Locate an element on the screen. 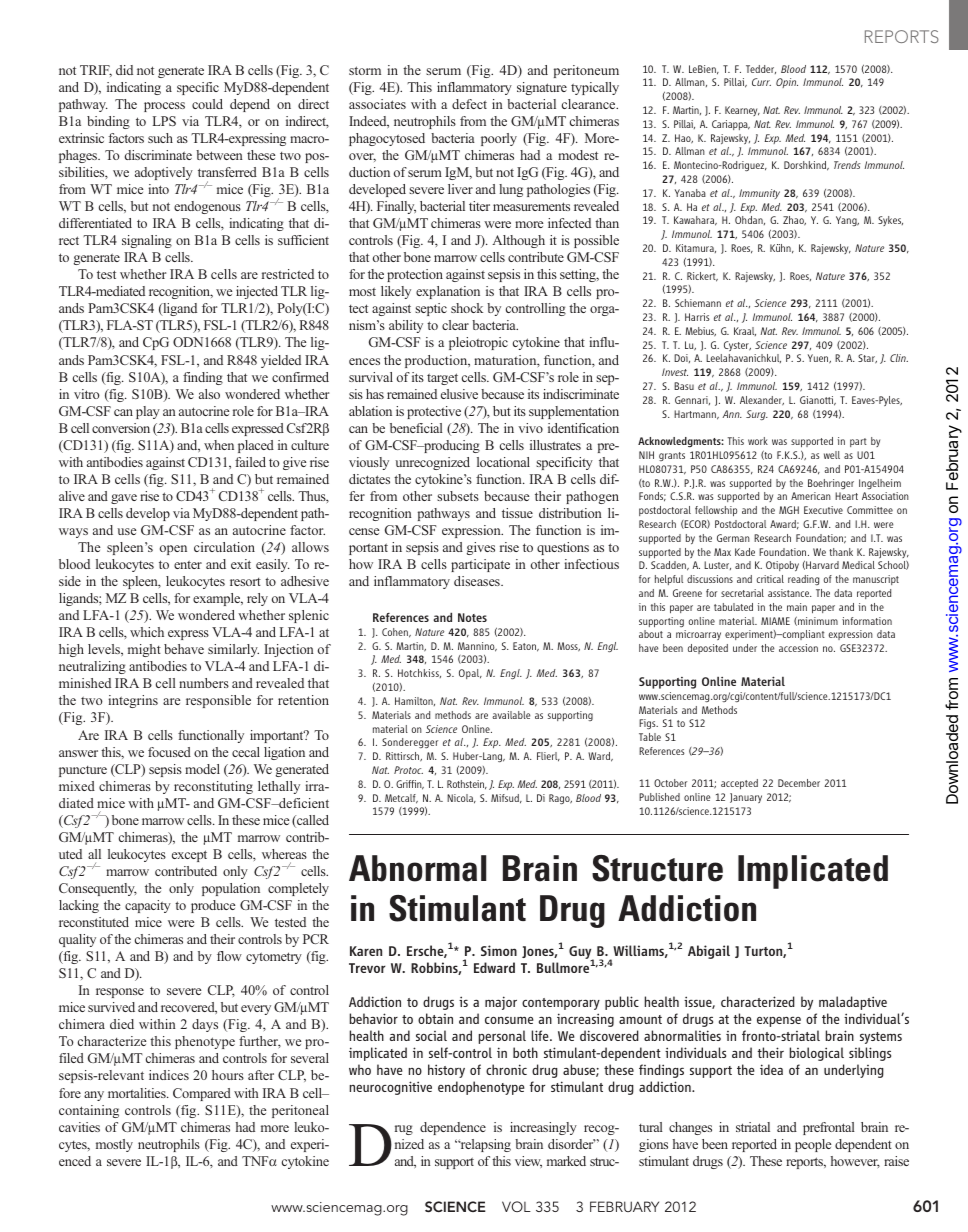 This screenshot has height=1232, width=968. which is located at coordinates (147, 632).
